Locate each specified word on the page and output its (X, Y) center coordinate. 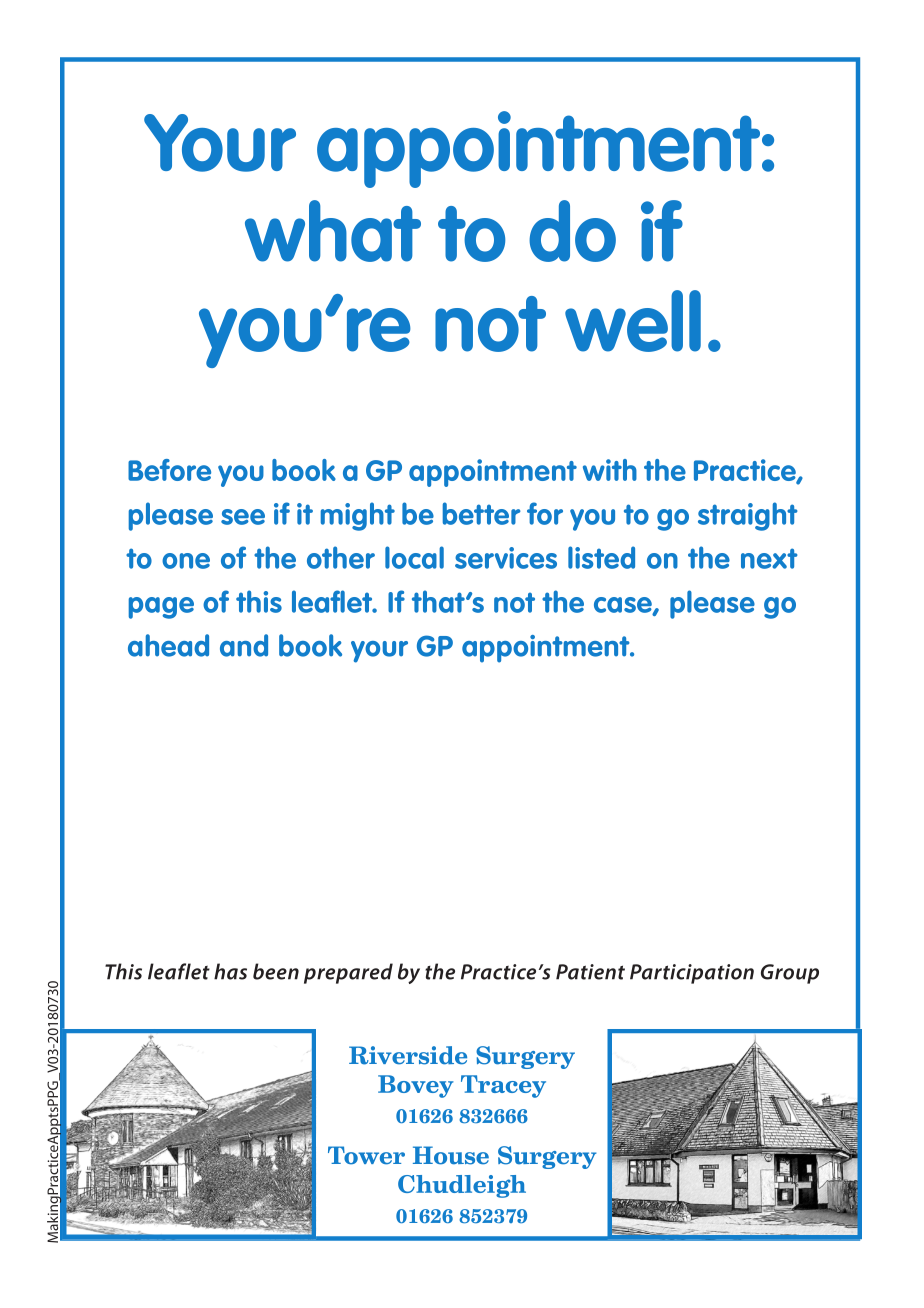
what (333, 231)
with (610, 470)
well (633, 321)
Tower (366, 1155)
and (244, 645)
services (506, 558)
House (451, 1155)
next (769, 558)
